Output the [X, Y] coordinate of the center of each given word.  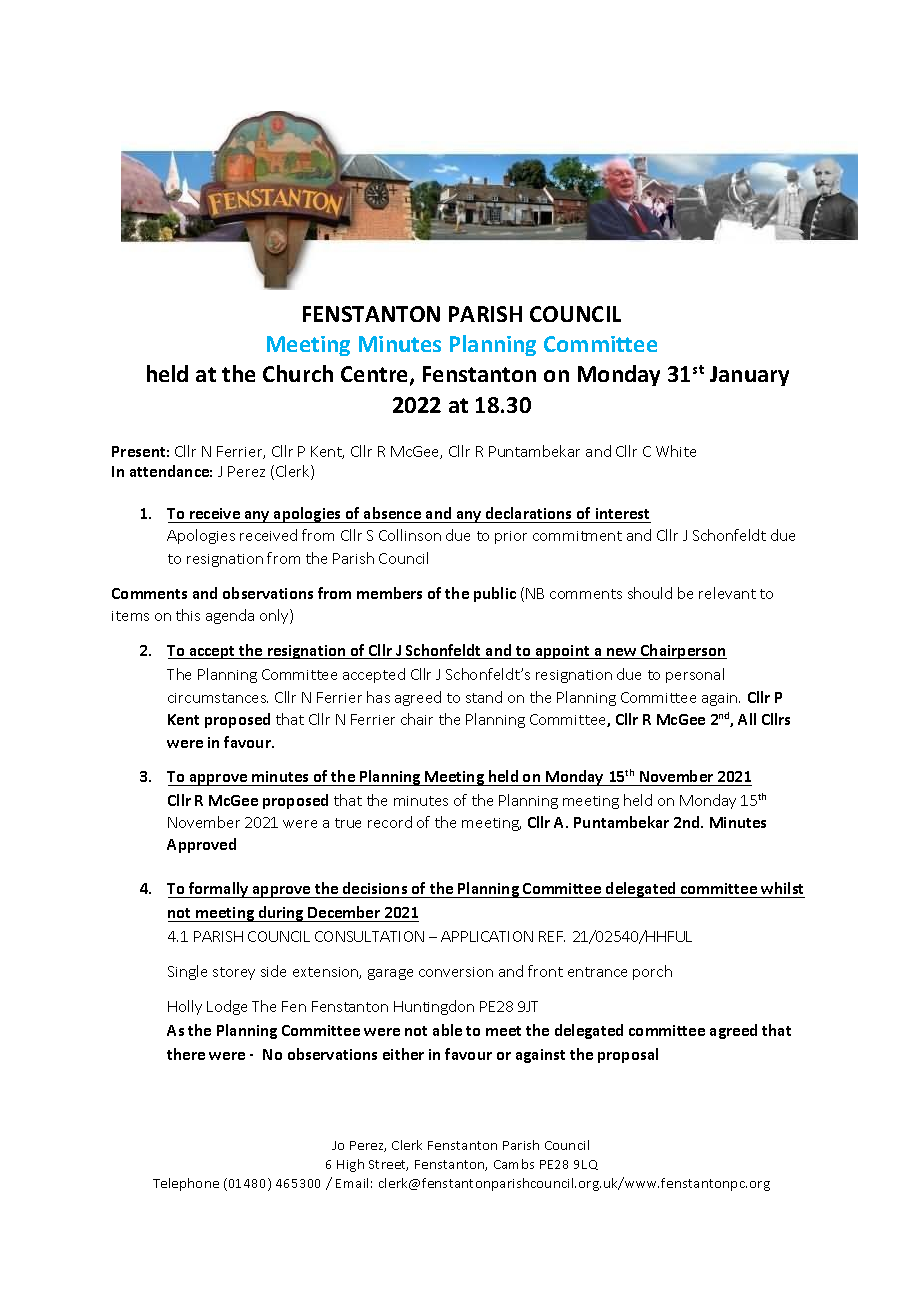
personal [695, 675]
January [749, 376]
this [188, 615]
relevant [727, 593]
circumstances [218, 698]
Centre [376, 375]
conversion [456, 972]
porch [652, 972]
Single [187, 972]
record [390, 822]
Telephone [186, 1184]
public [495, 594]
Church [298, 373]
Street [388, 1165]
